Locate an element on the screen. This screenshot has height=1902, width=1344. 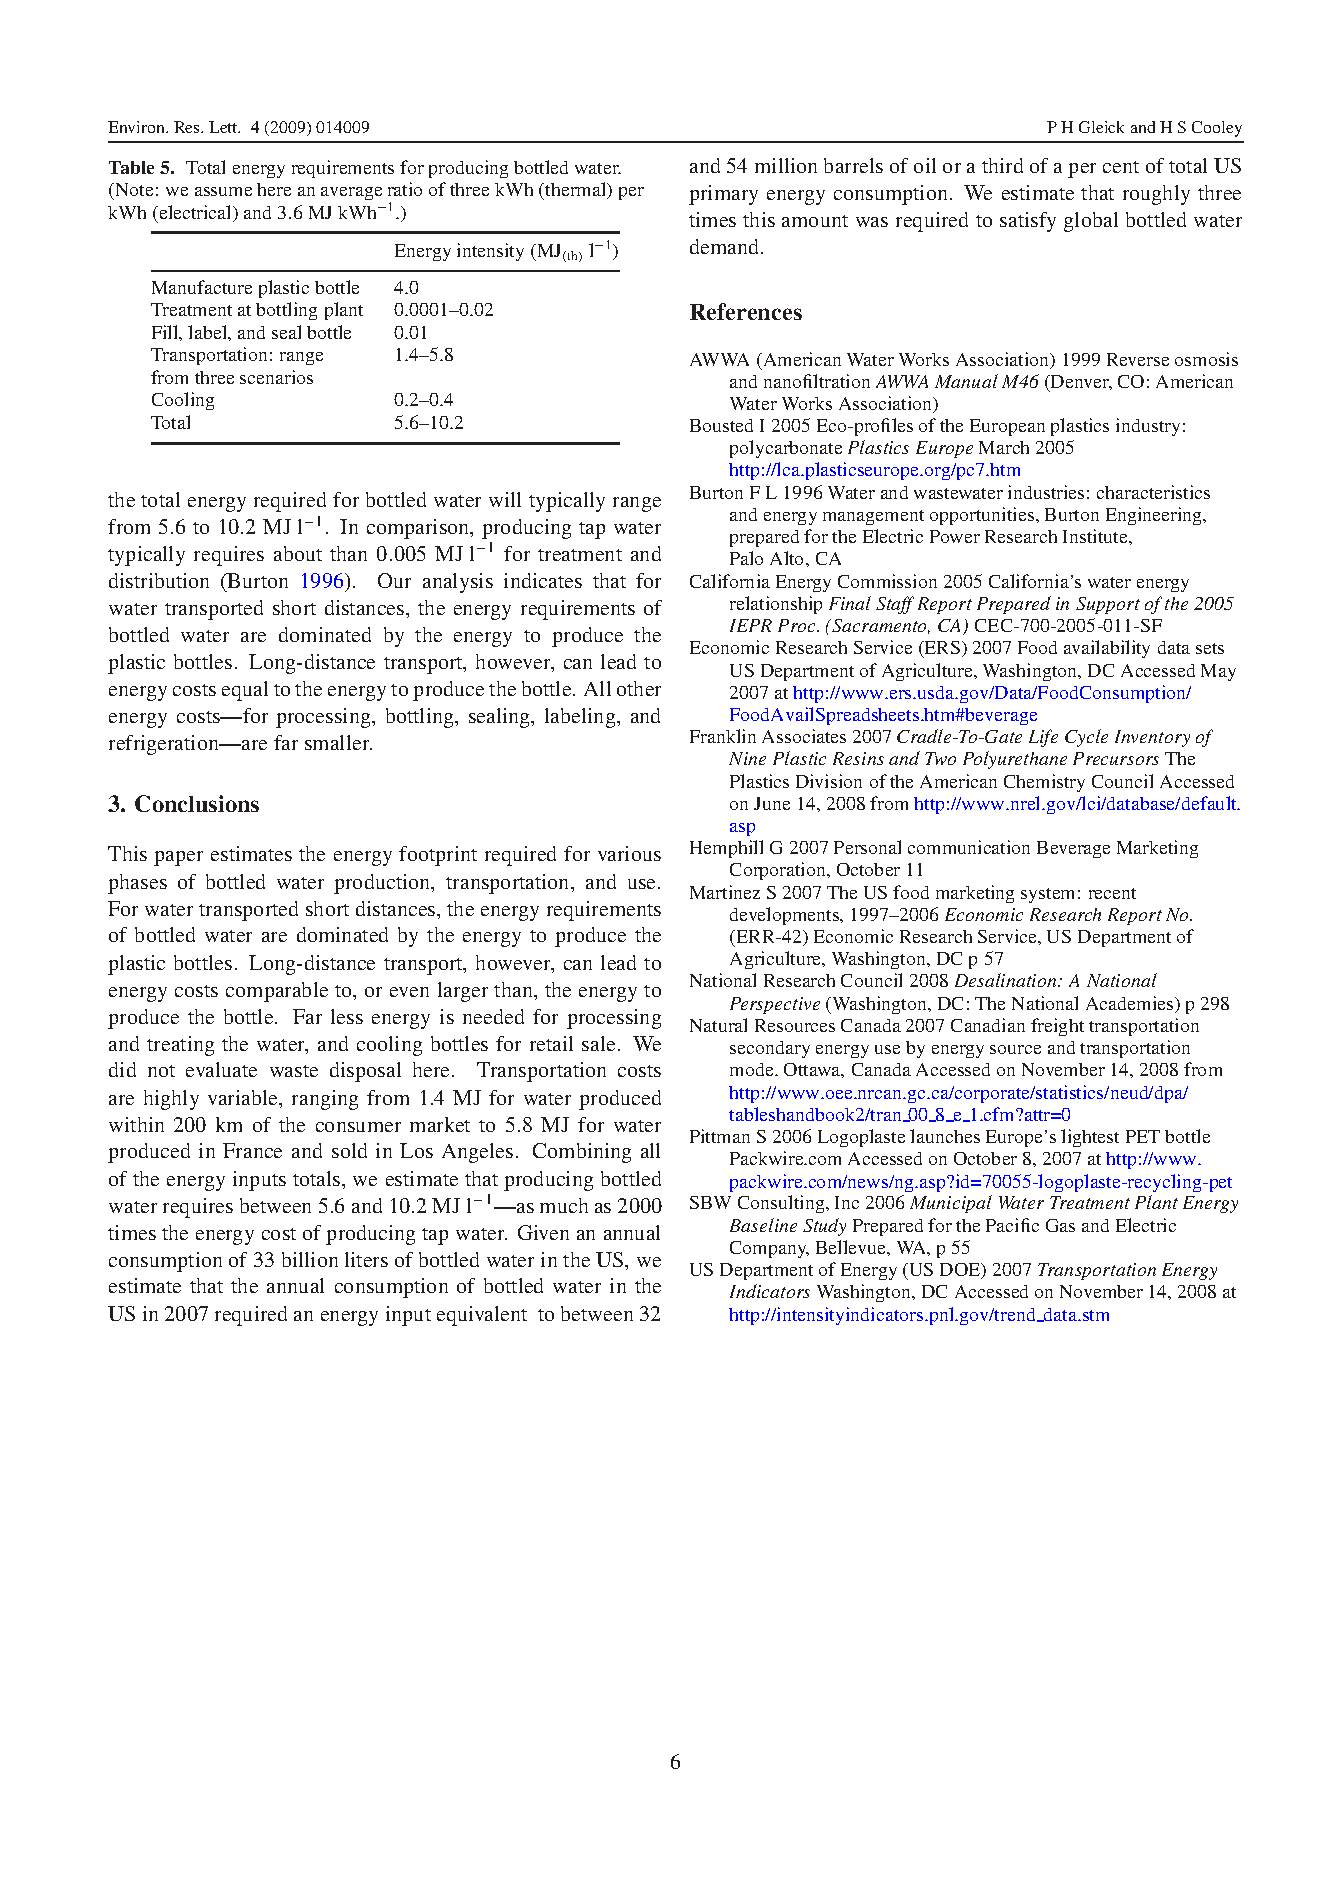
Academies is located at coordinates (1131, 1004).
